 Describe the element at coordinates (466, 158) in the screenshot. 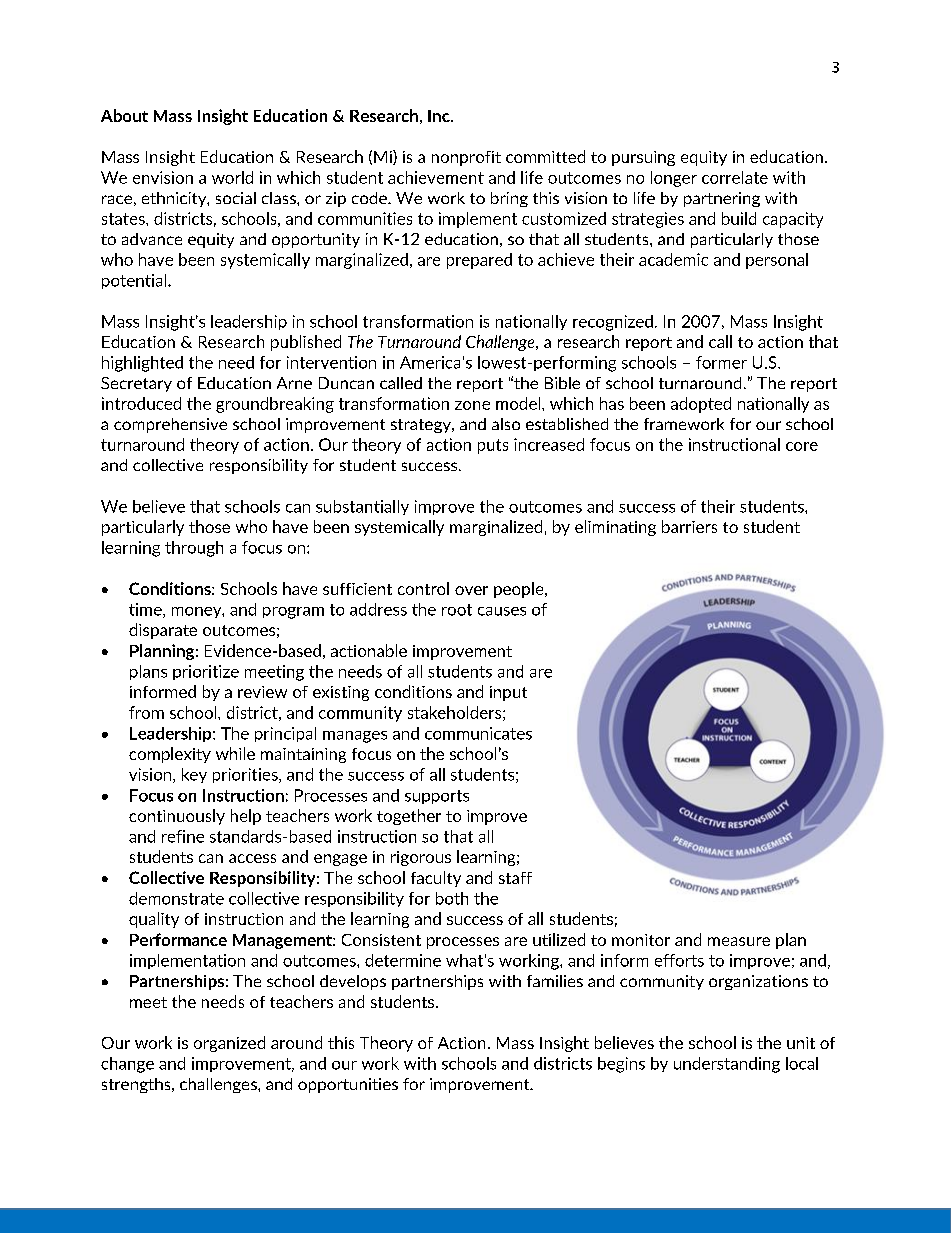

I see `nonprofit` at that location.
